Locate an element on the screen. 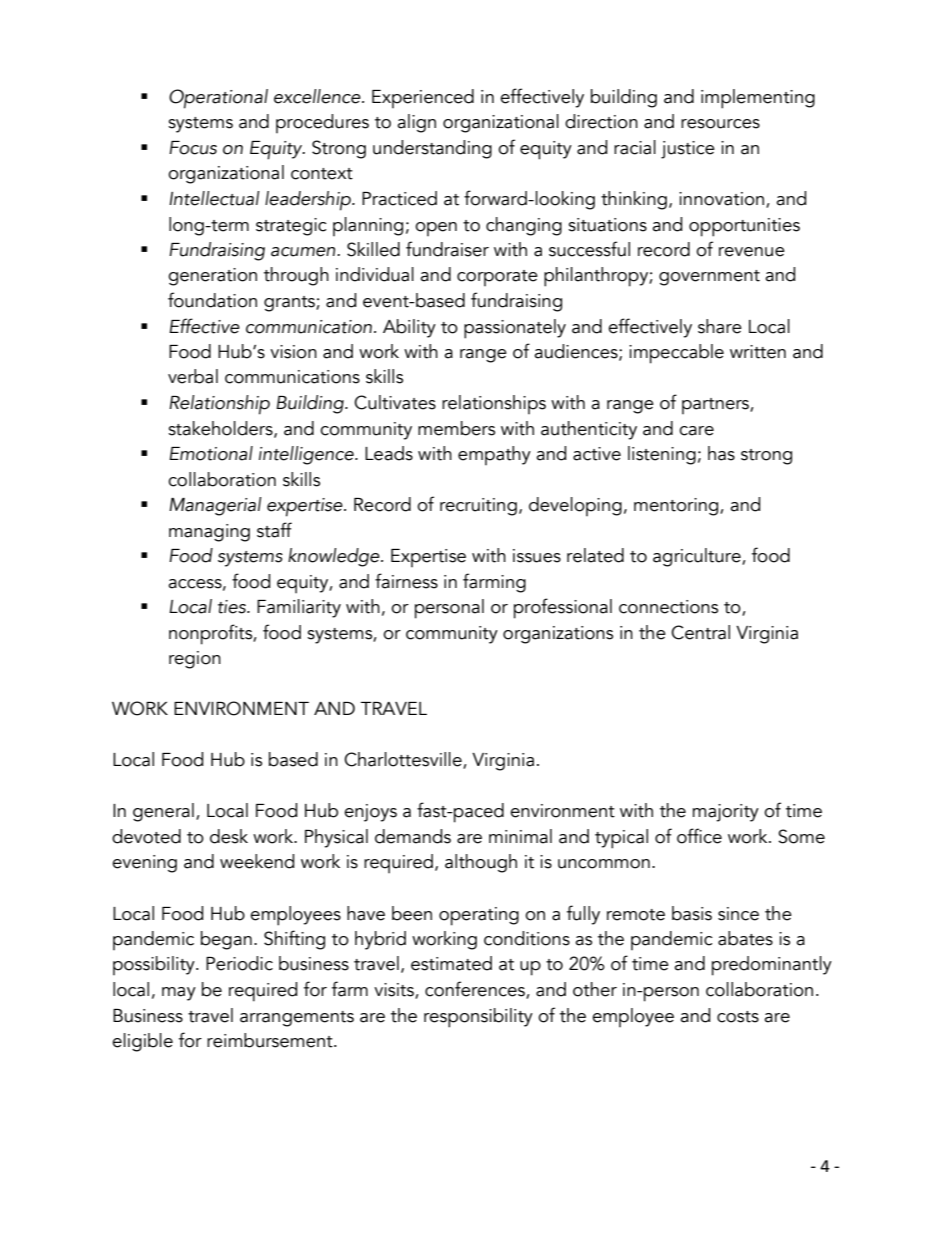  region is located at coordinates (195, 660).
